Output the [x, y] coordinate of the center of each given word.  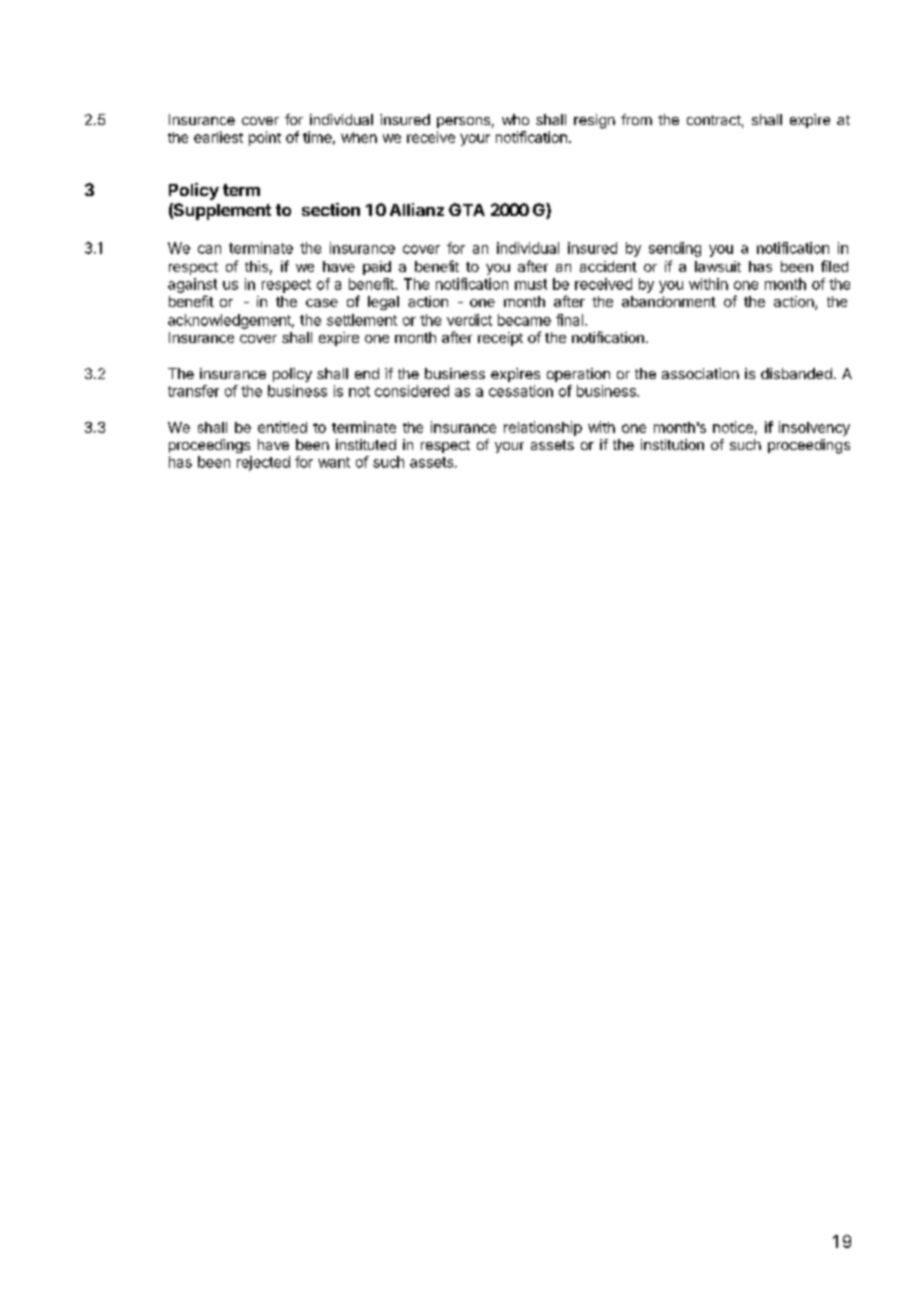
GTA [467, 209]
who [515, 119]
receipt [500, 339]
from [636, 119]
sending [675, 249]
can [209, 249]
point [265, 138]
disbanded [796, 373]
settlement [362, 320]
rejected [263, 463]
